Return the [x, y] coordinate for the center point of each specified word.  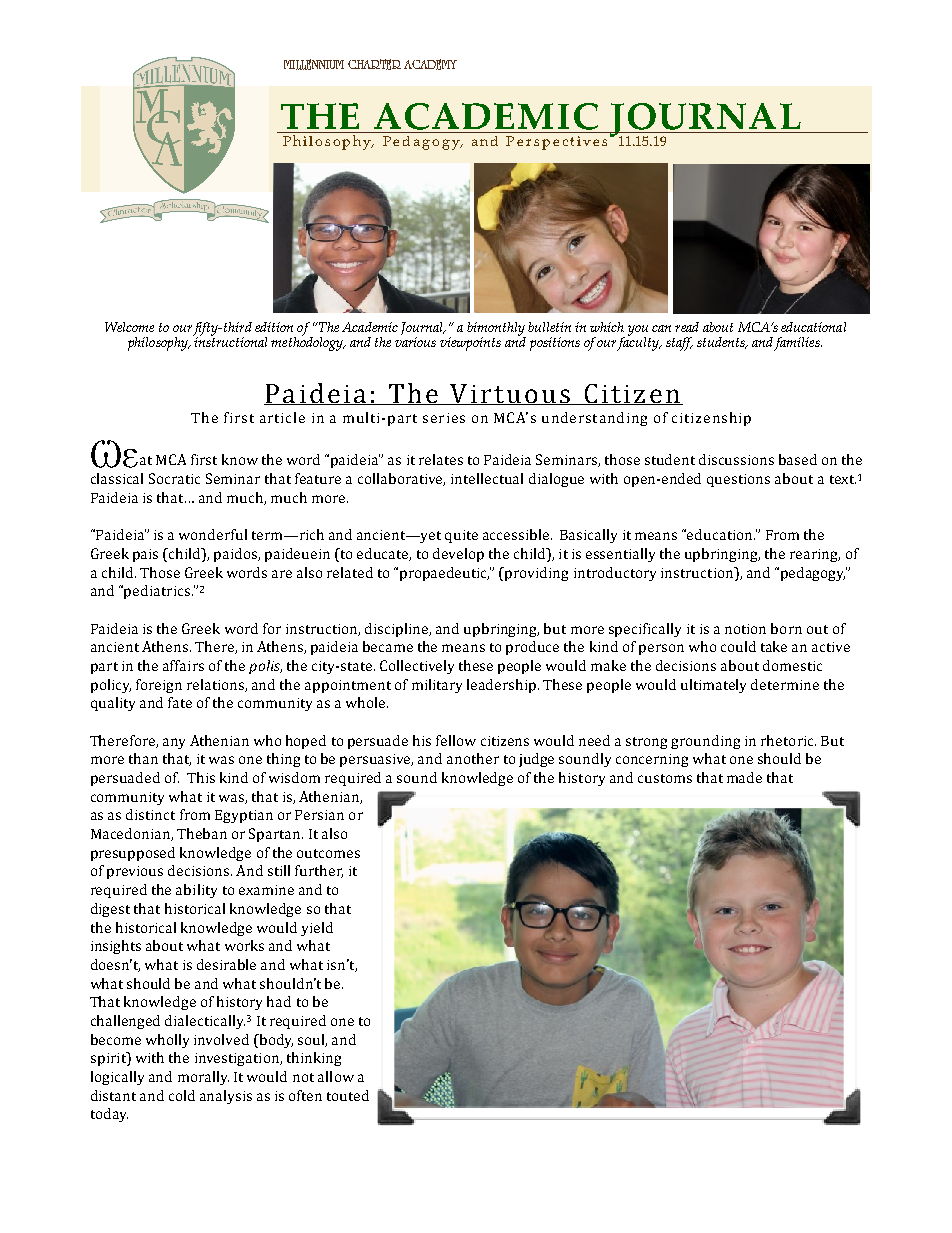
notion [745, 629]
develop [458, 555]
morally [203, 1078]
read [687, 327]
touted [348, 1095]
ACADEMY [430, 64]
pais [145, 555]
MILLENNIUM [314, 64]
